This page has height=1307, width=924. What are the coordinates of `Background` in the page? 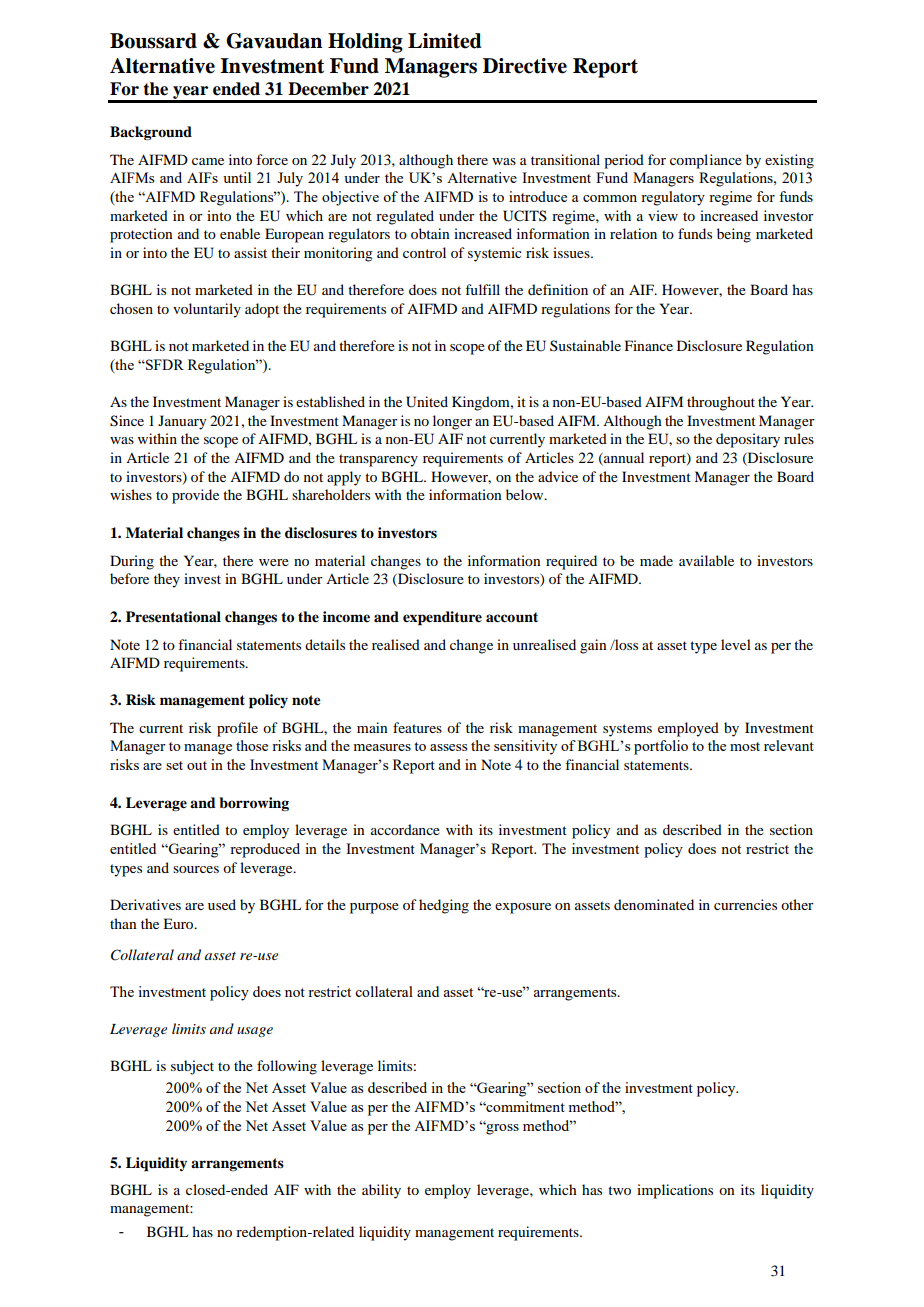 It's located at (151, 133).
